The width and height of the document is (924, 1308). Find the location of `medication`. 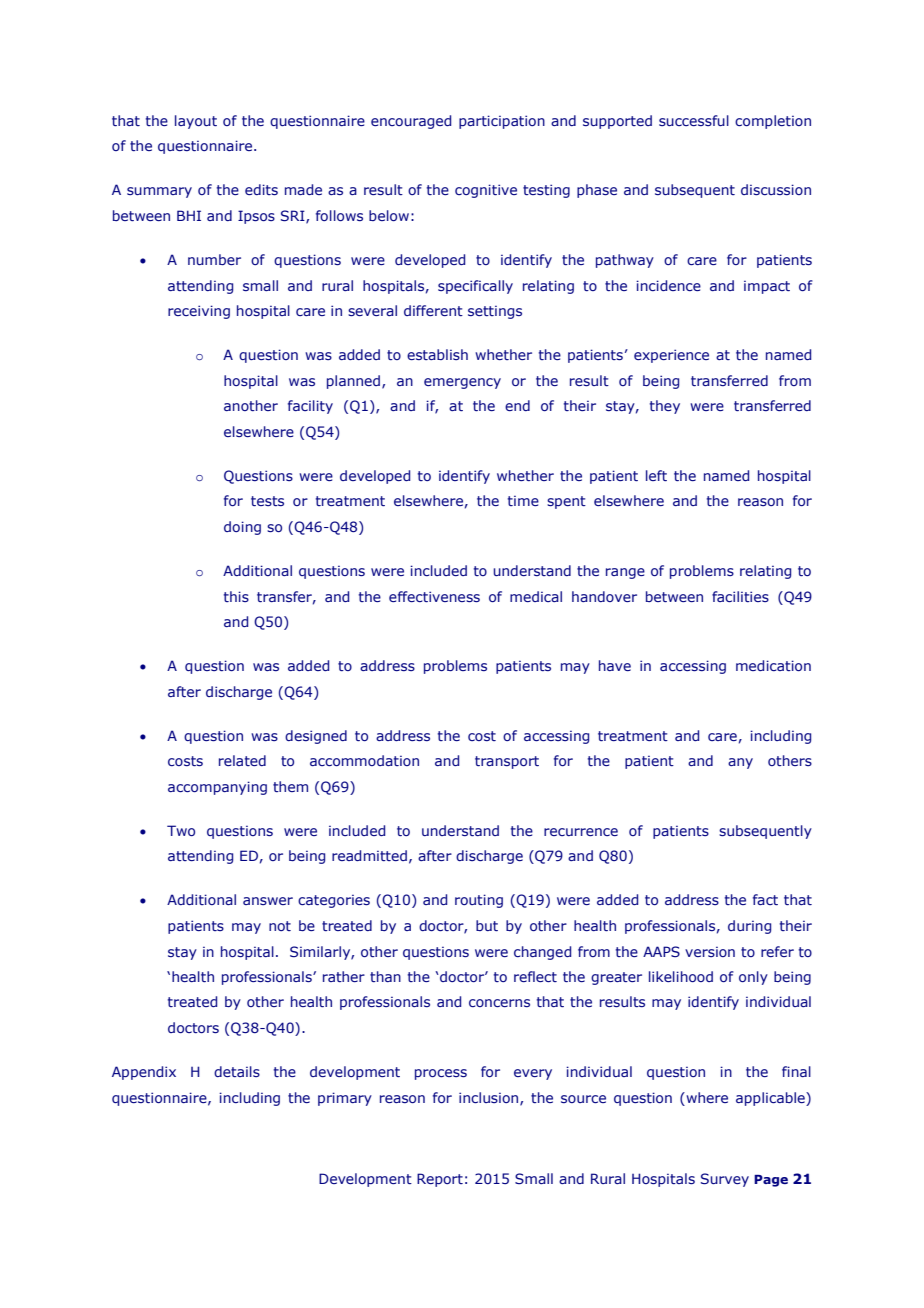

medication is located at coordinates (773, 665).
